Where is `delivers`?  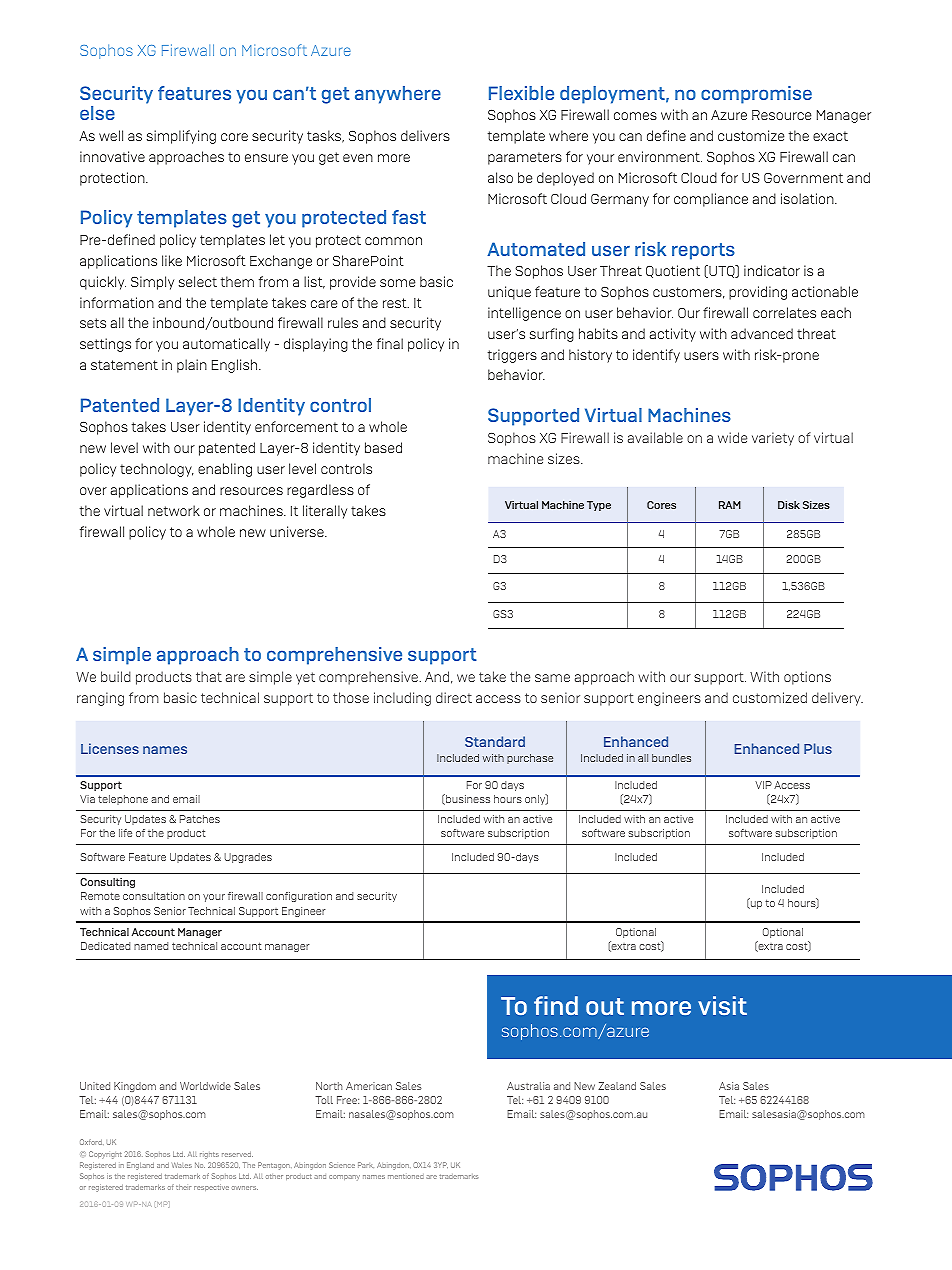
delivers is located at coordinates (425, 135).
